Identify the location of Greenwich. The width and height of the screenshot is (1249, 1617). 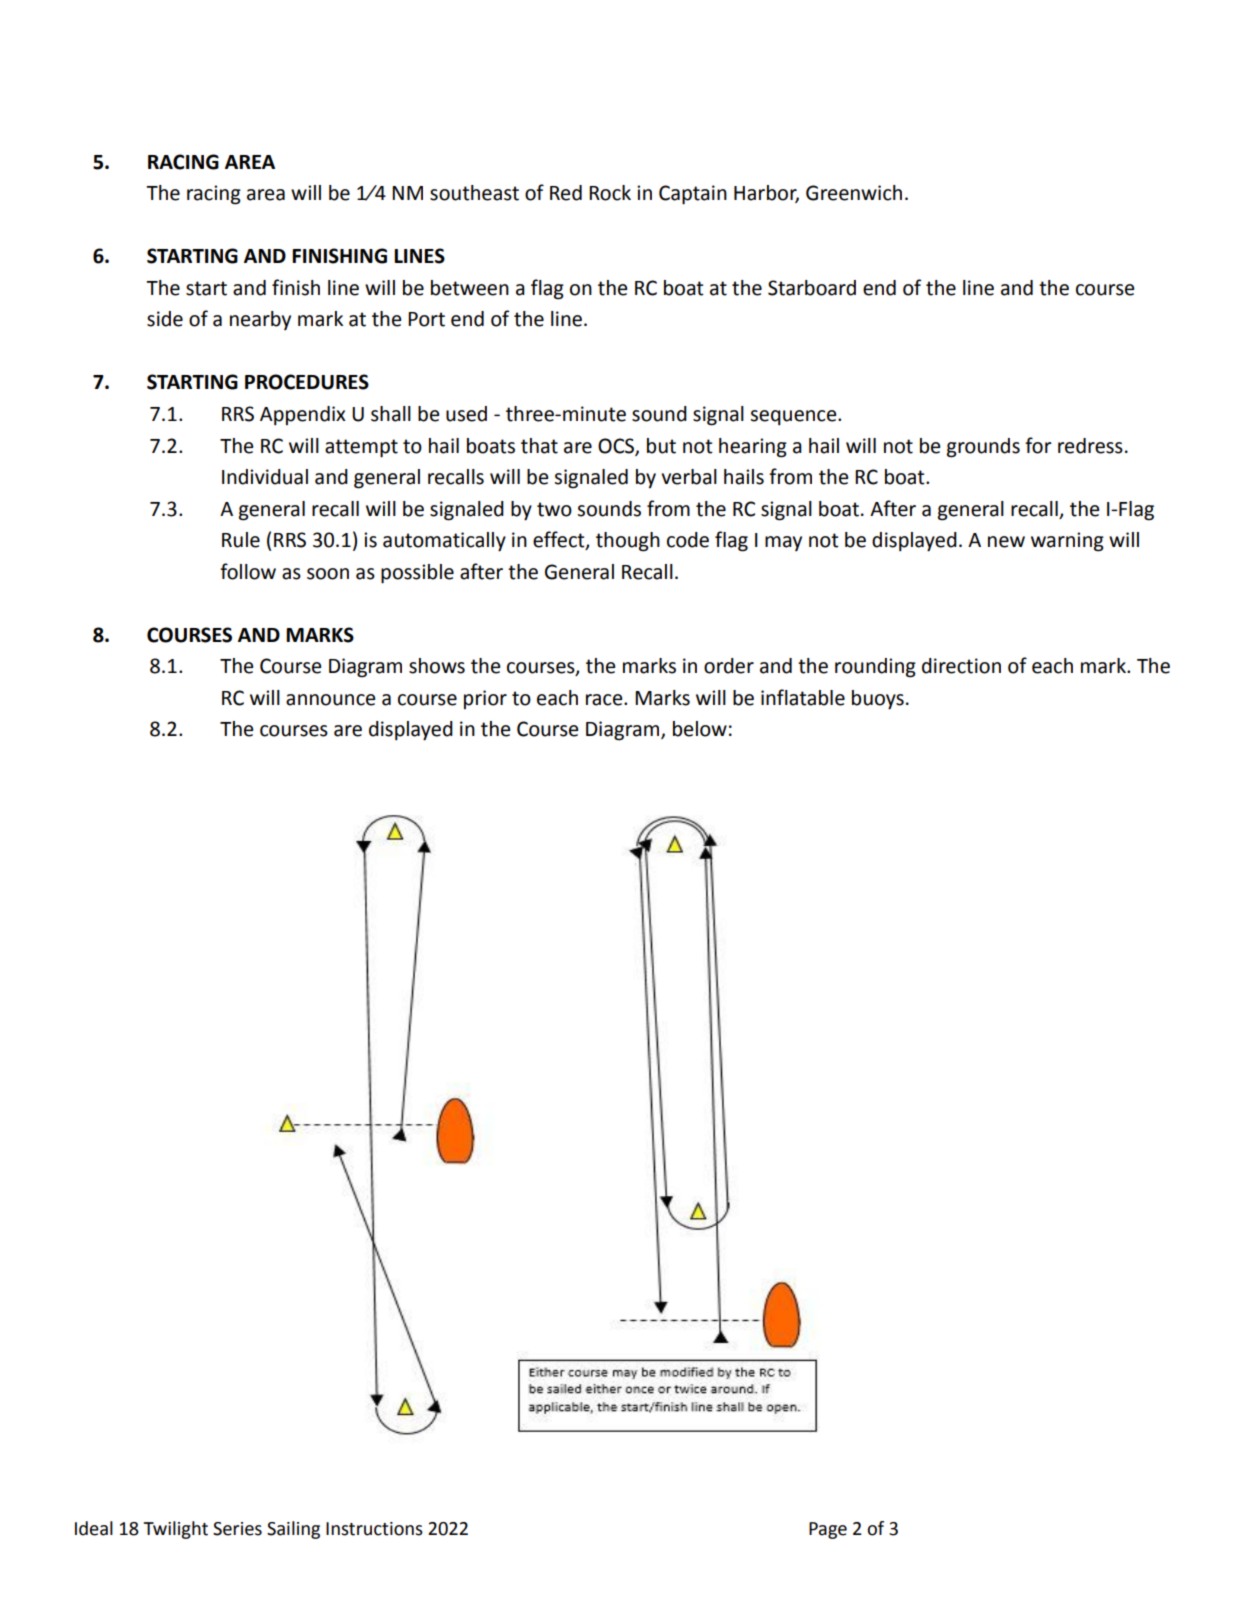
(854, 193).
